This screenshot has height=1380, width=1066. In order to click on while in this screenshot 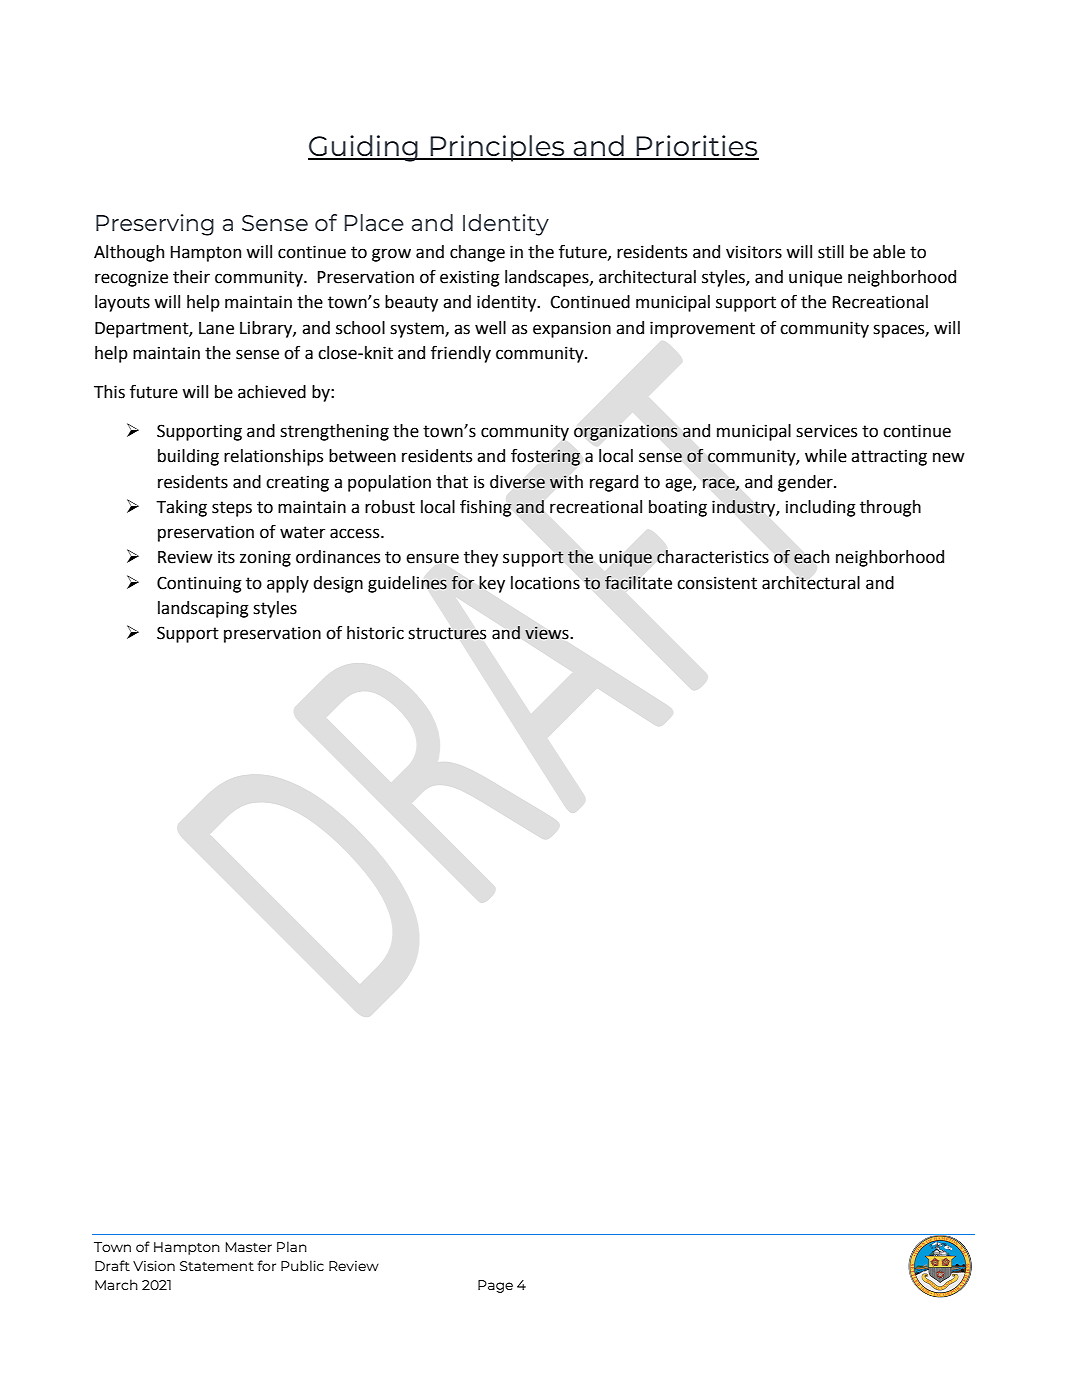, I will do `click(826, 456)`.
